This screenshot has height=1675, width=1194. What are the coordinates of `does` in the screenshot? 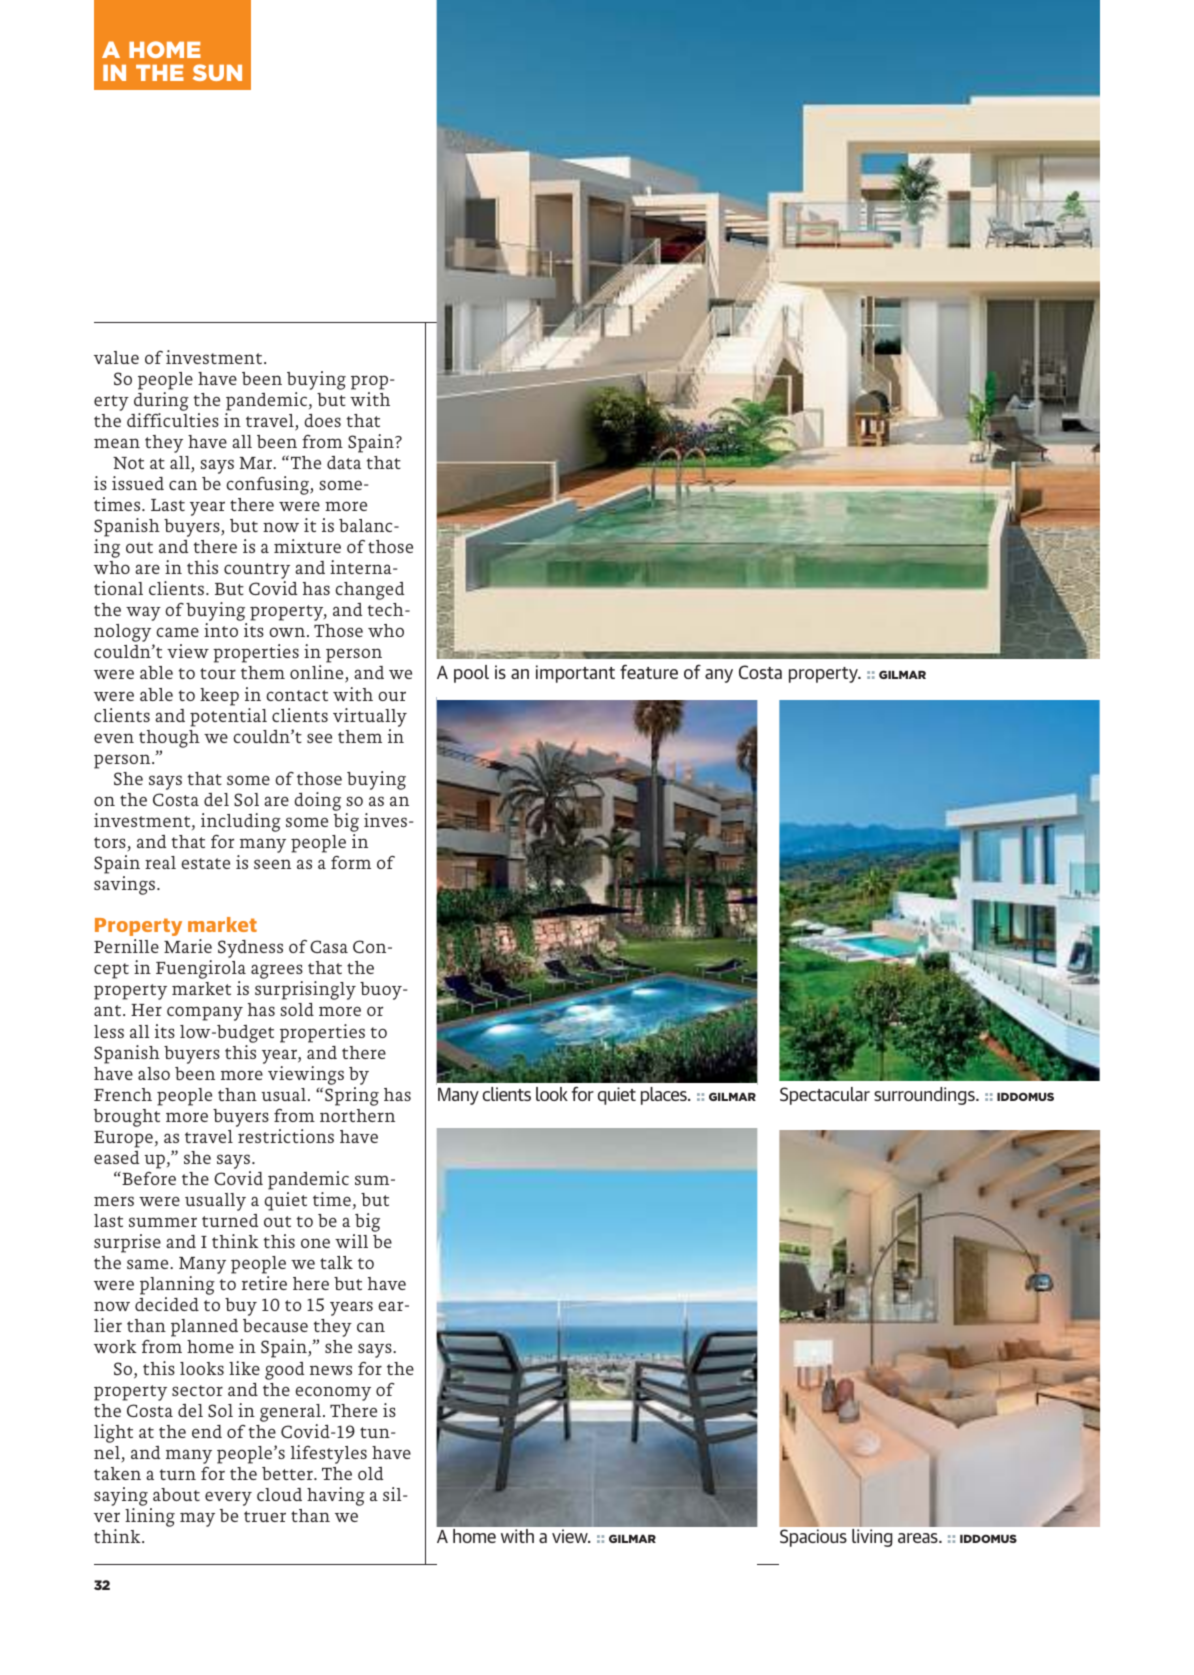 It's located at (322, 420).
